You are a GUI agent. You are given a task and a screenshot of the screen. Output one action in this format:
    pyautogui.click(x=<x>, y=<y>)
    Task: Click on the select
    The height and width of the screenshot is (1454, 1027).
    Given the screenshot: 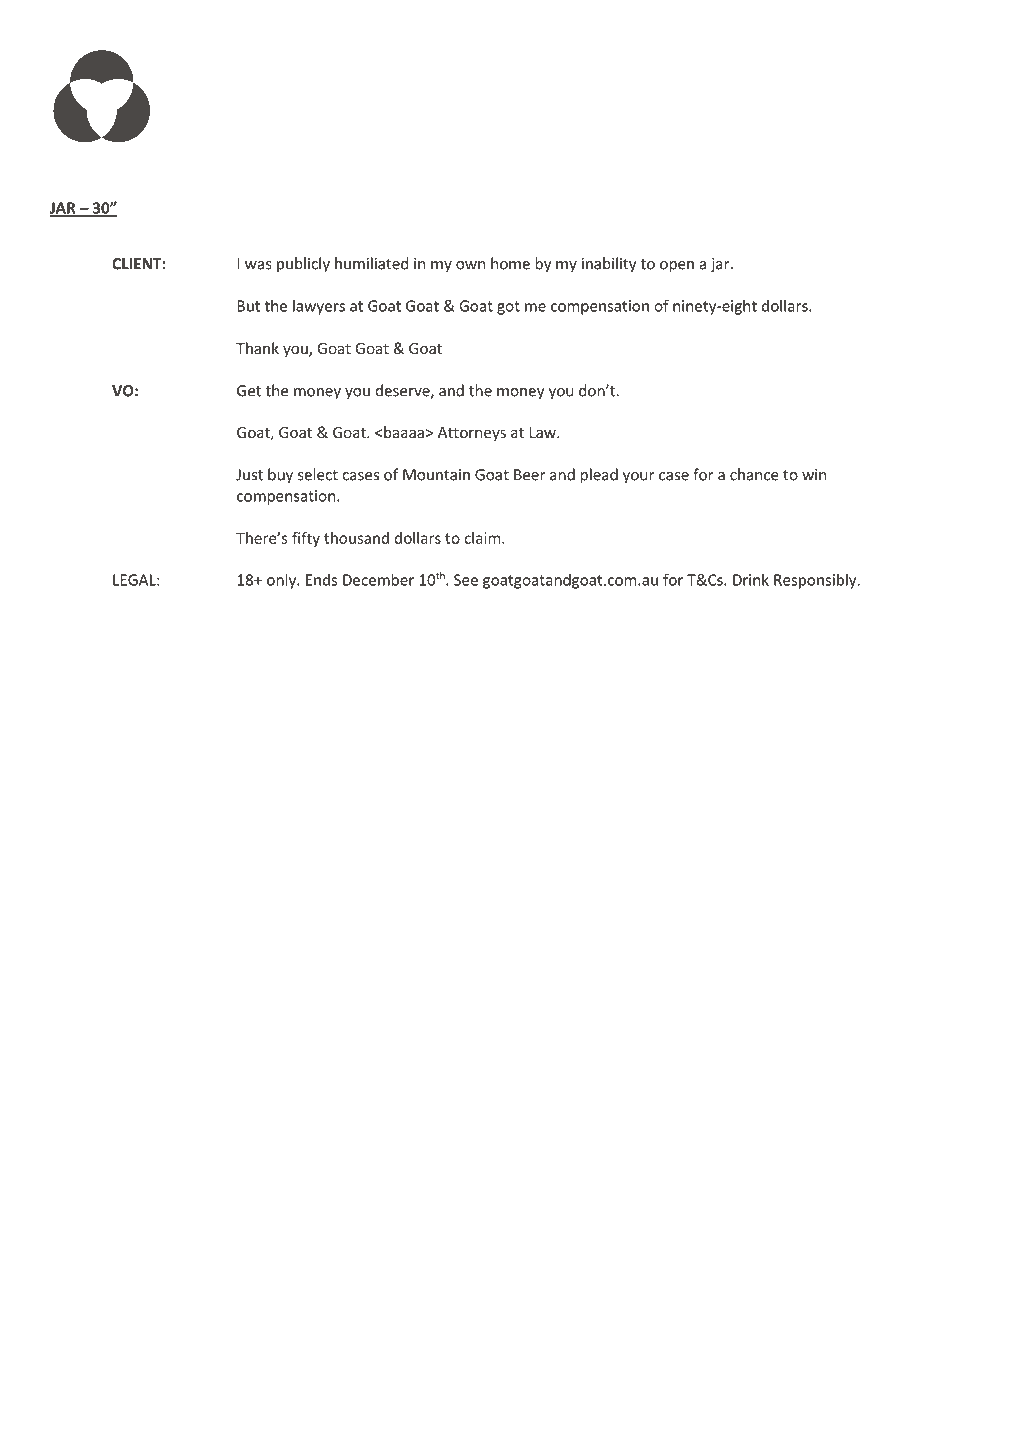 What is the action you would take?
    pyautogui.click(x=318, y=474)
